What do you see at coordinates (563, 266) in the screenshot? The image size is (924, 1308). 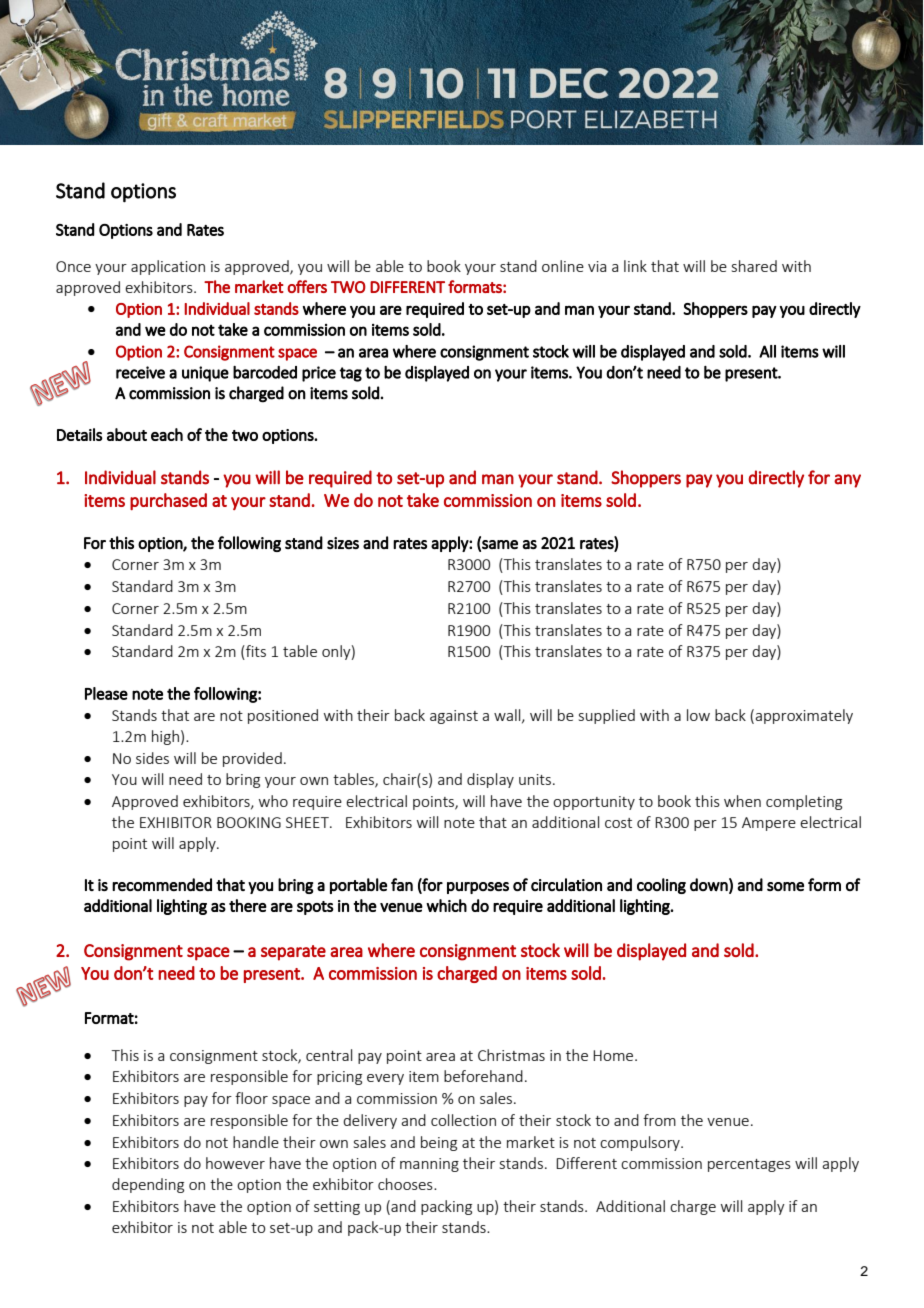 I see `online` at bounding box center [563, 266].
